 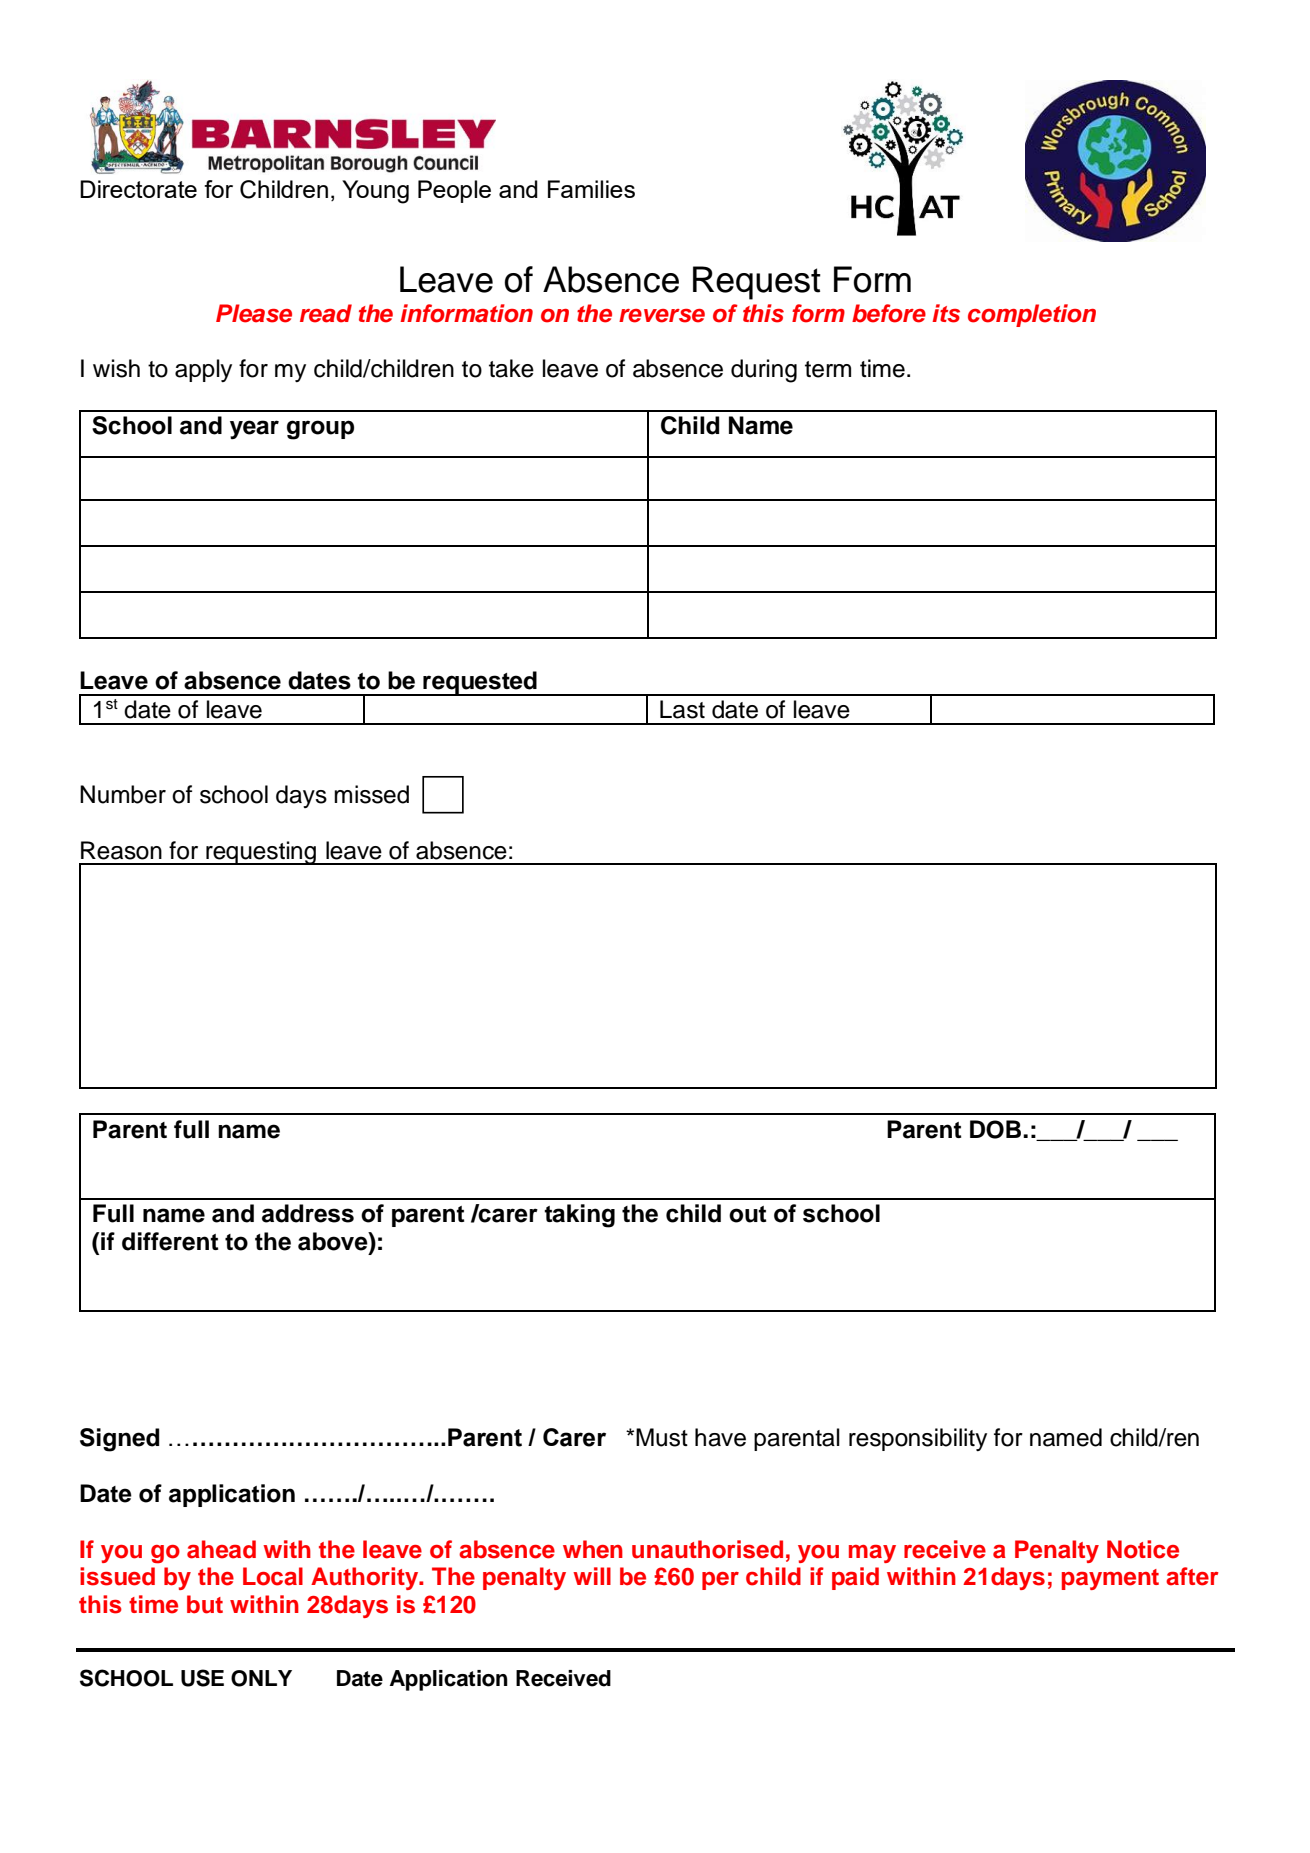 What do you see at coordinates (1032, 315) in the screenshot?
I see `completion` at bounding box center [1032, 315].
